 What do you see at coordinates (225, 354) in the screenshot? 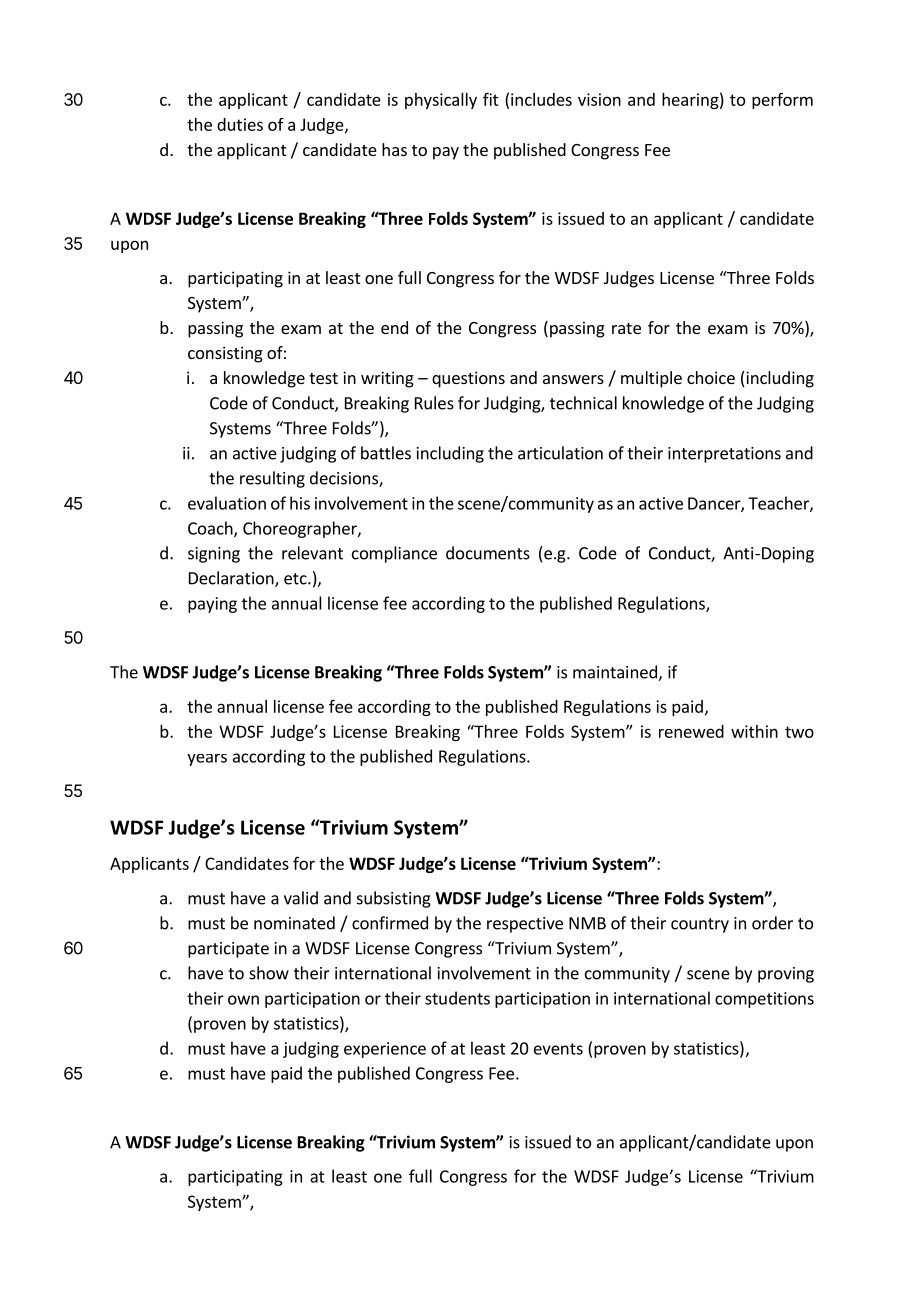
I see `consisting` at bounding box center [225, 354].
